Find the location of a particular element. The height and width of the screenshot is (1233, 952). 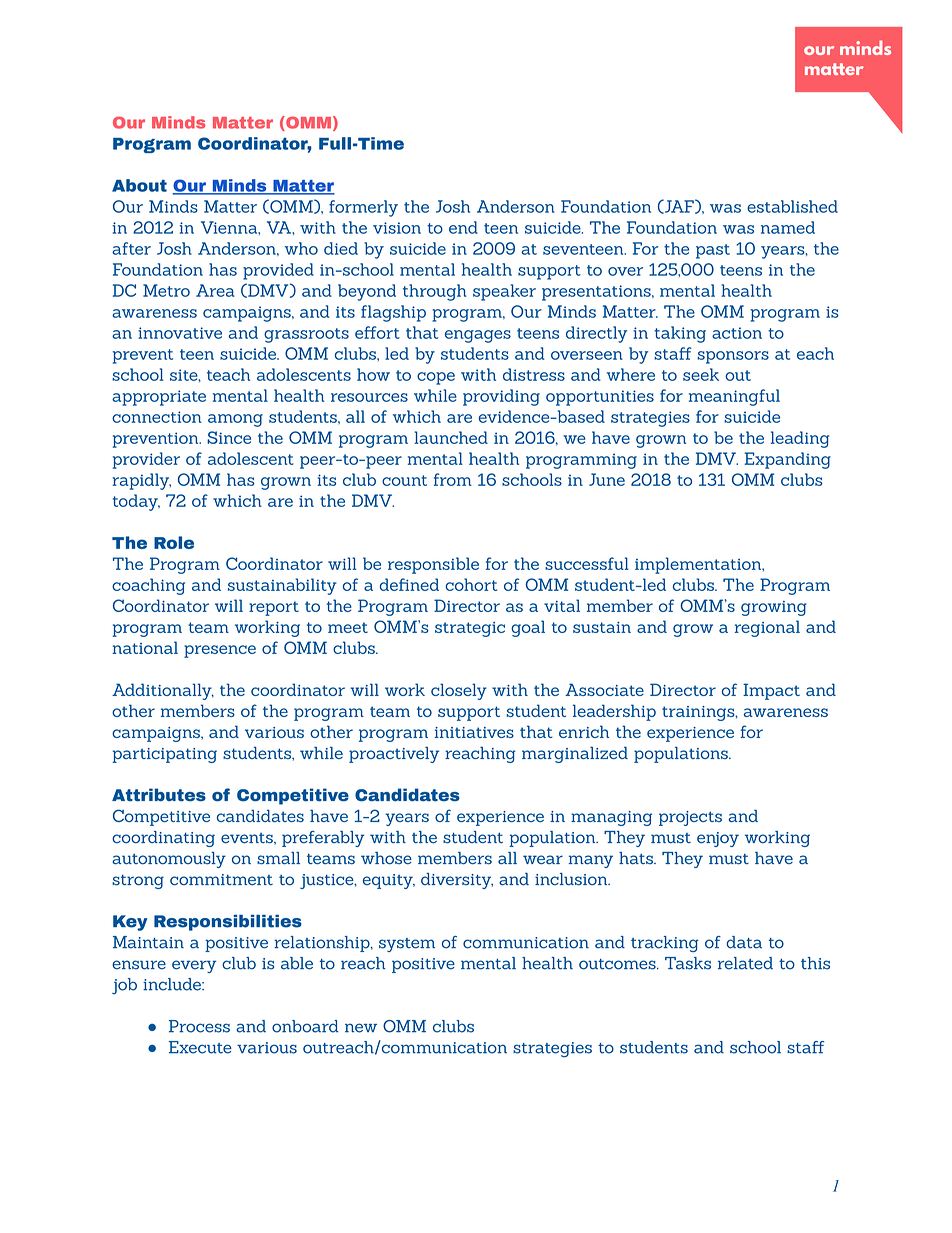

related is located at coordinates (745, 963).
